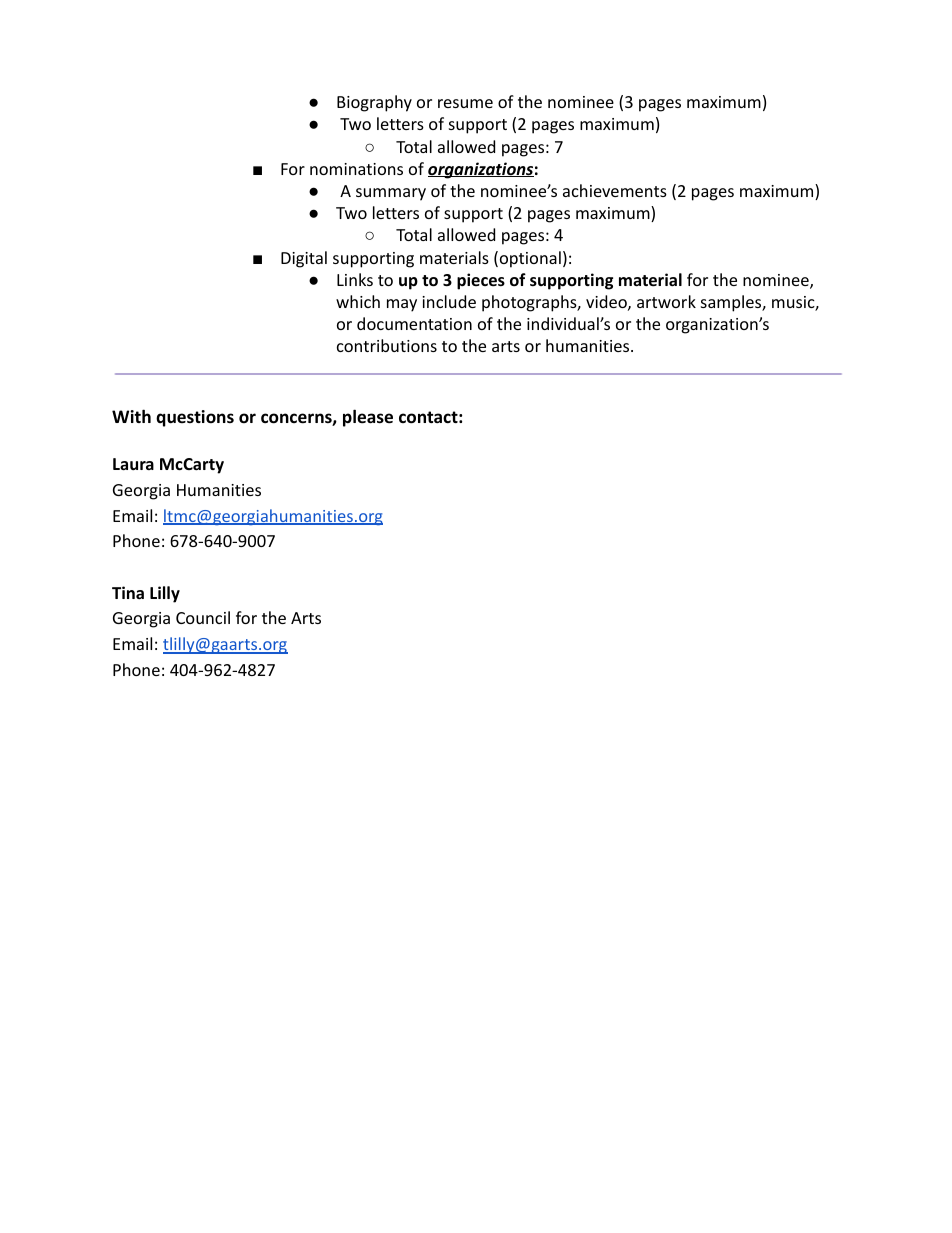 The width and height of the image is (952, 1233). I want to click on Biography, so click(374, 103).
